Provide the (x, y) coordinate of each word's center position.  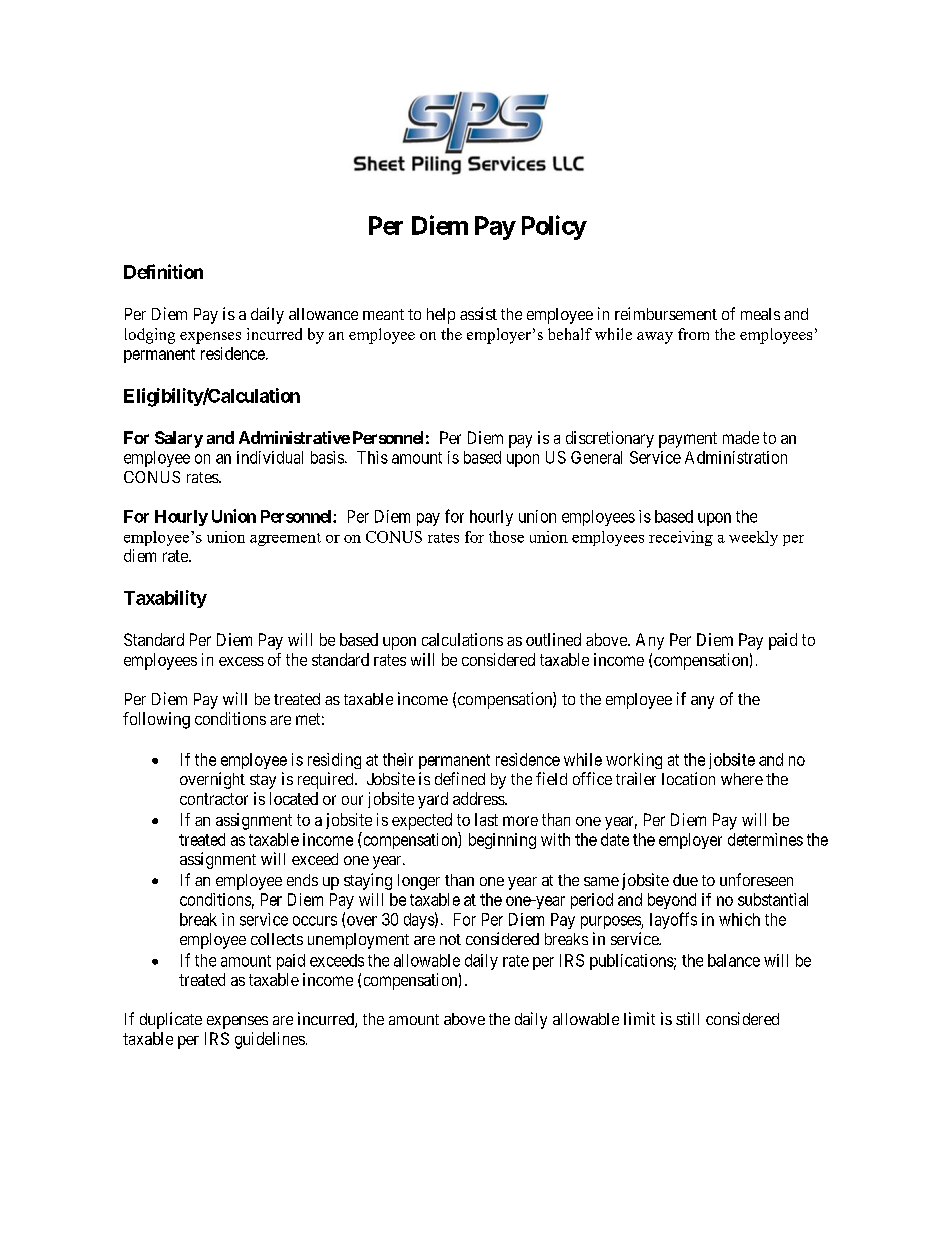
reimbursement (666, 313)
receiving (681, 538)
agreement (285, 539)
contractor (214, 799)
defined (460, 778)
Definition (163, 271)
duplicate (171, 1020)
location (688, 778)
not (450, 939)
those (506, 537)
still (687, 1018)
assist (478, 313)
